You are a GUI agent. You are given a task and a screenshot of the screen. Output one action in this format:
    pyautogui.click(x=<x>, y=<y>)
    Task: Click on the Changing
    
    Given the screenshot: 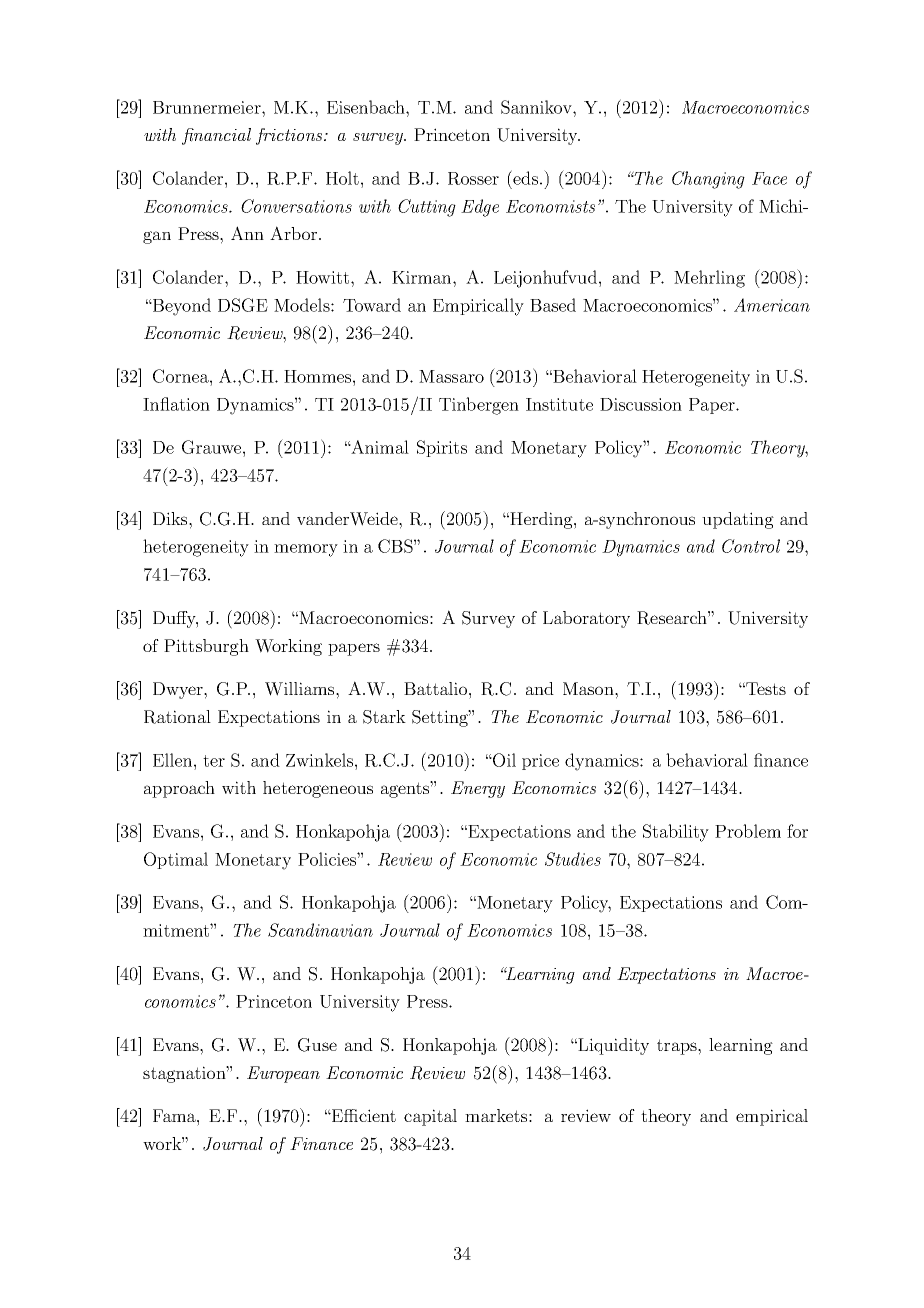 What is the action you would take?
    pyautogui.click(x=708, y=180)
